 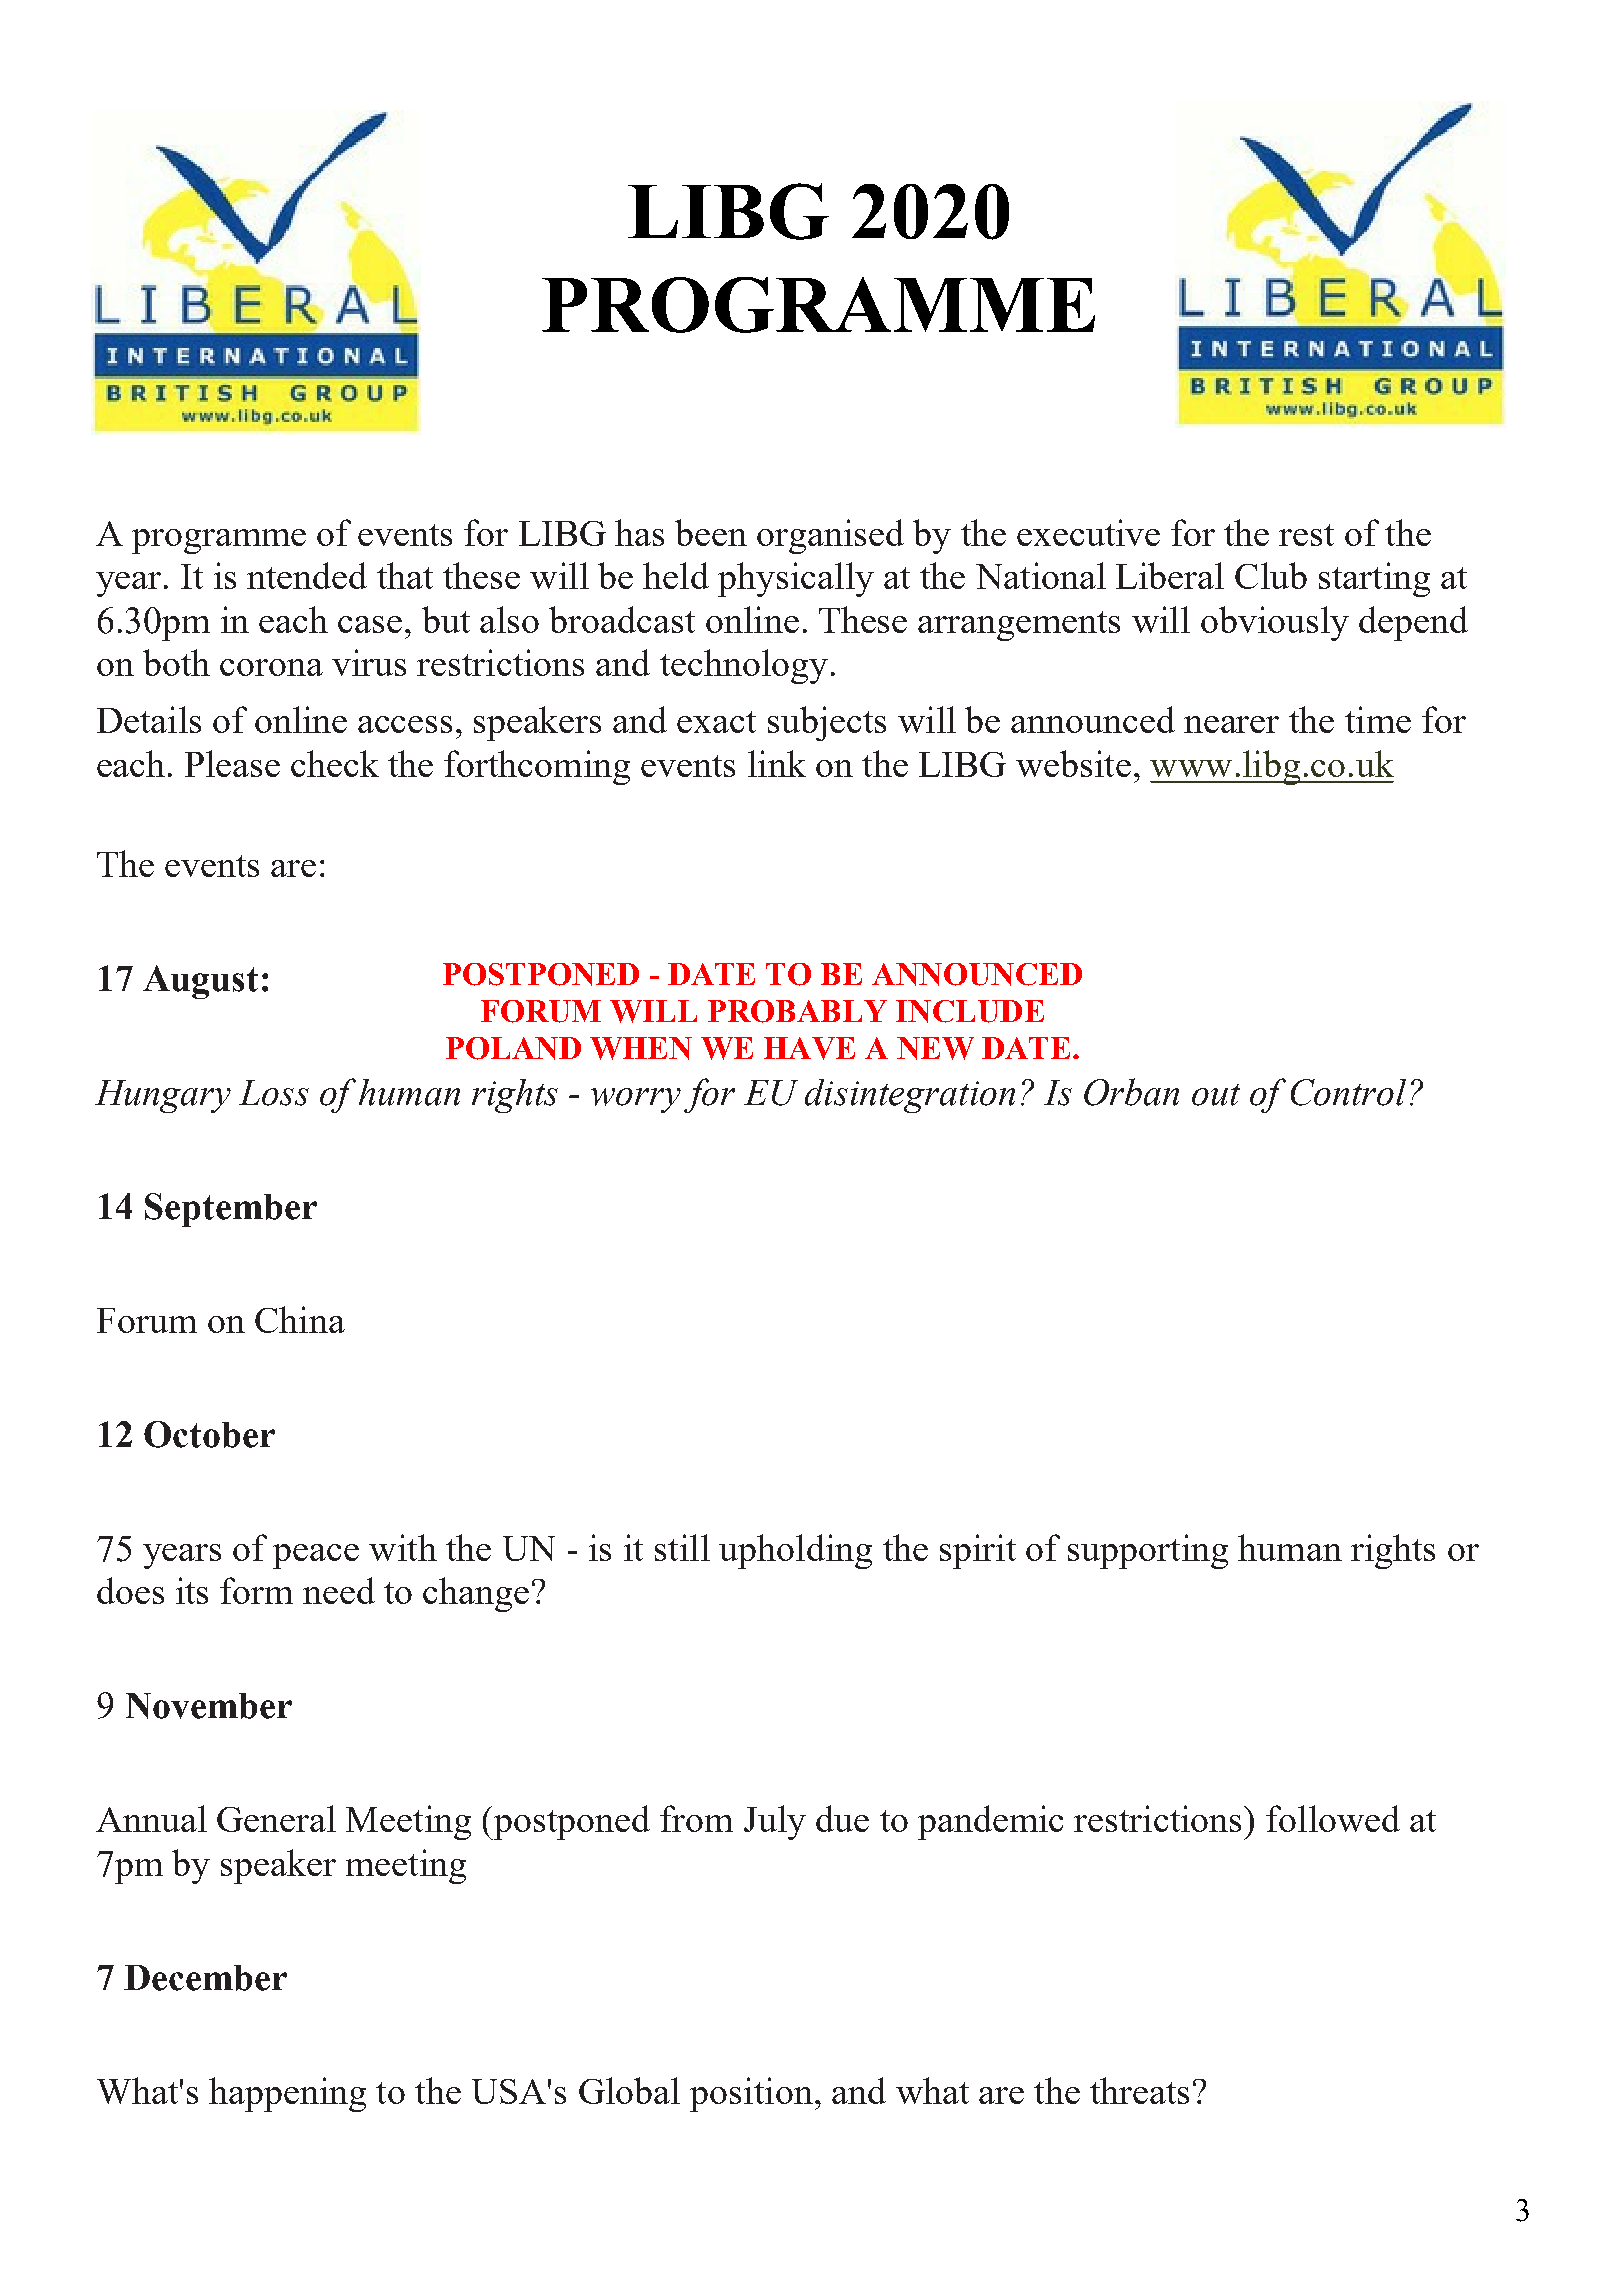 I want to click on happening, so click(x=287, y=2094).
